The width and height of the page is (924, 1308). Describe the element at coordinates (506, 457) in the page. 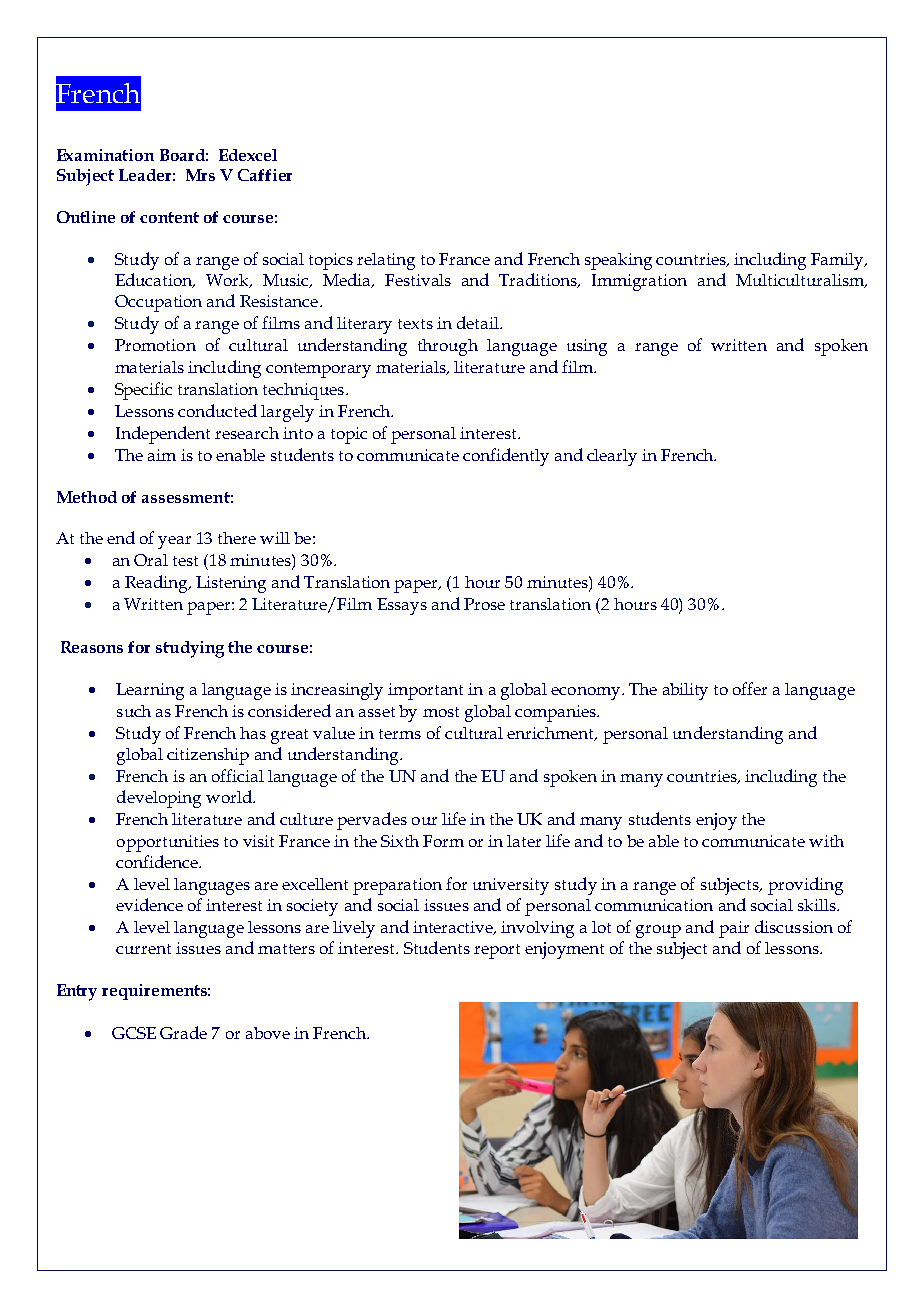

I see `confidently` at that location.
